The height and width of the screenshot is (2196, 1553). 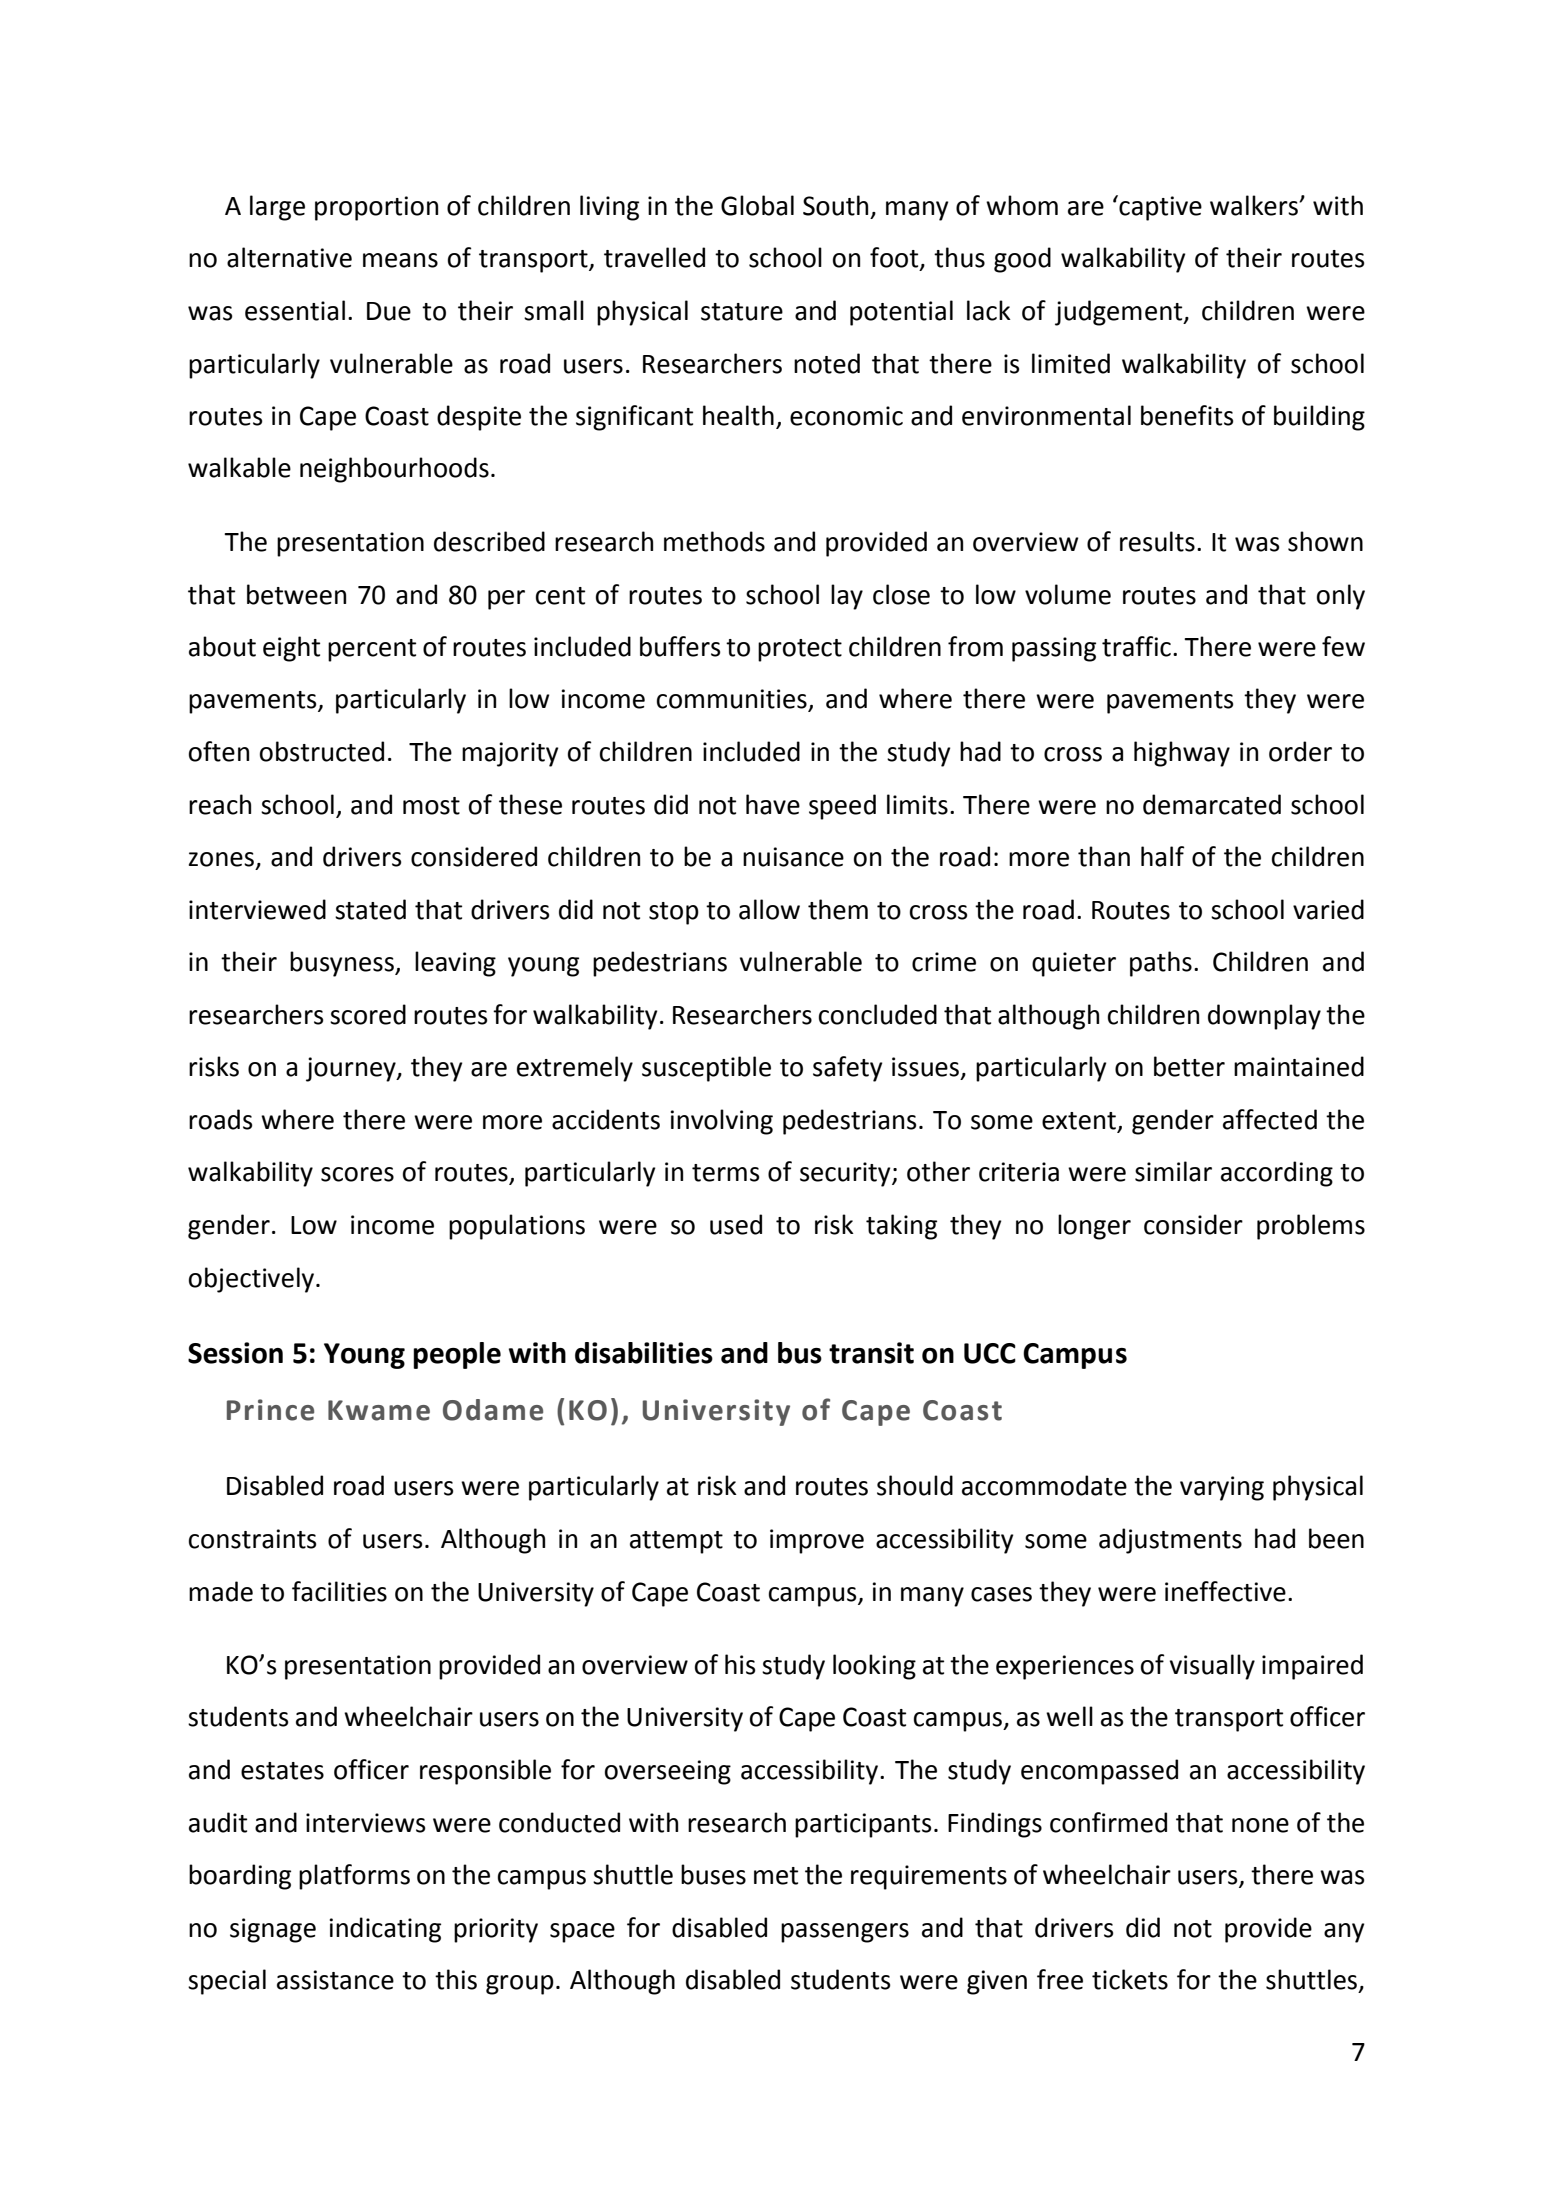 What do you see at coordinates (757, 205) in the screenshot?
I see `Global` at bounding box center [757, 205].
